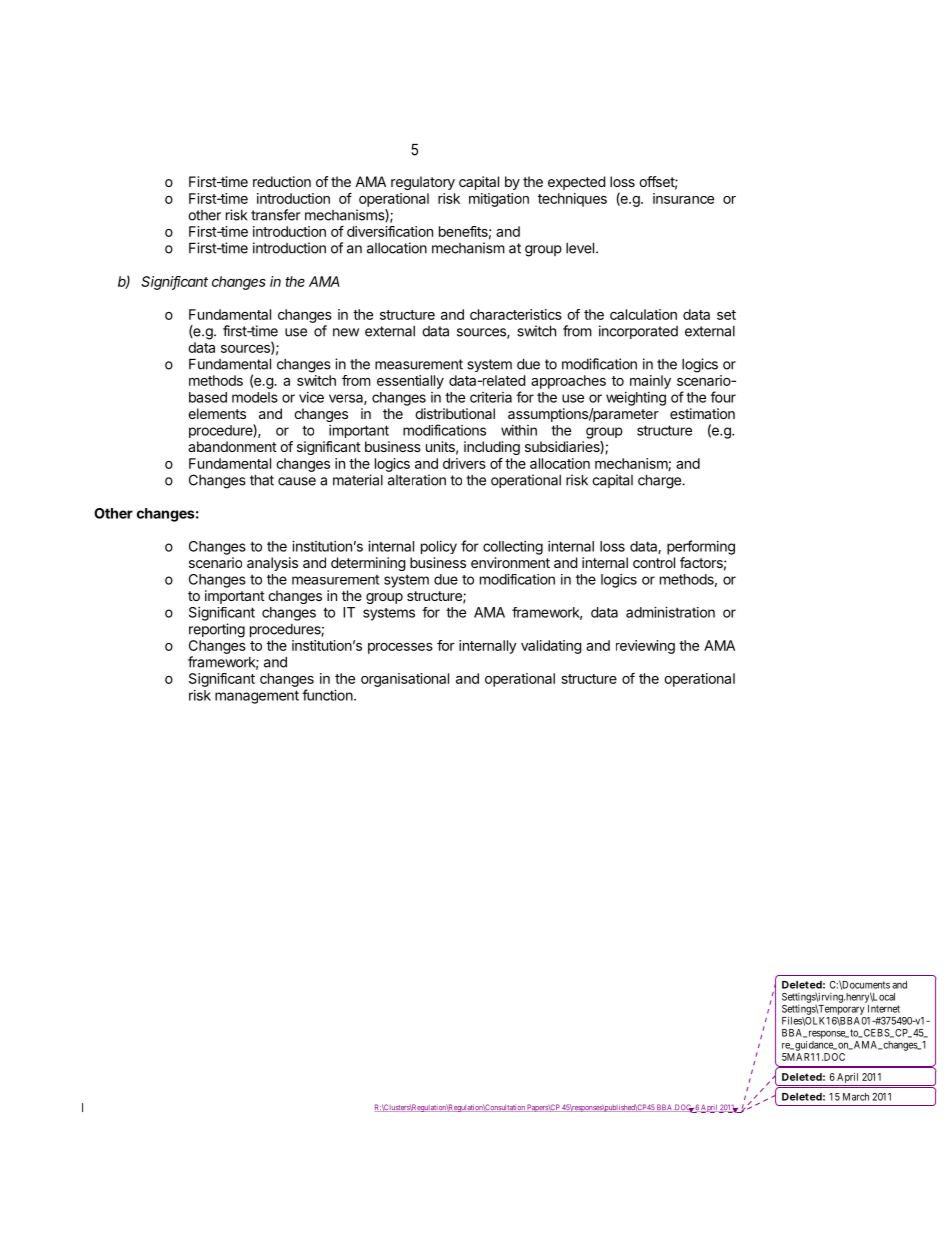 This page has height=1233, width=952. I want to click on transfer, so click(276, 215).
